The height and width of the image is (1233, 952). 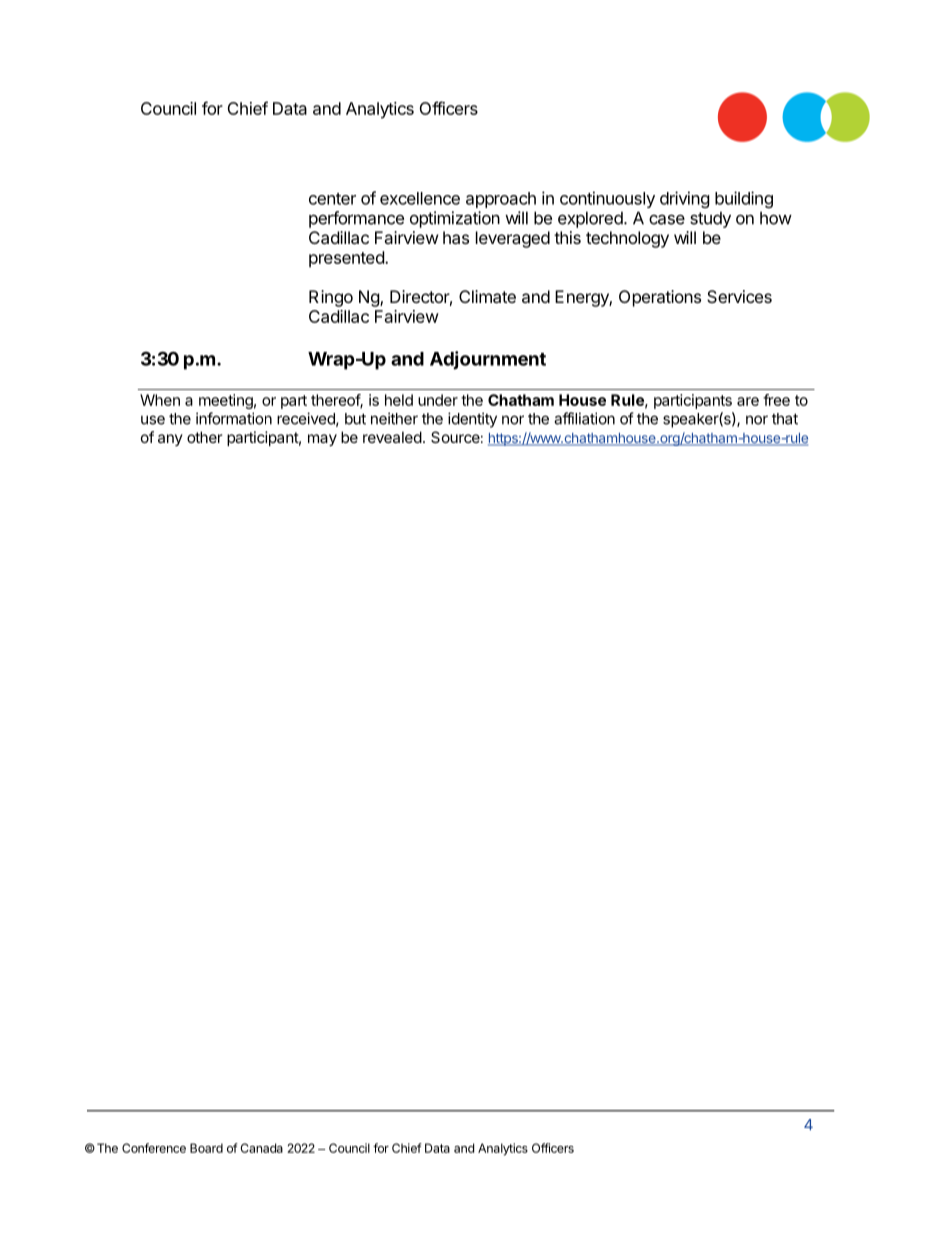 I want to click on center, so click(x=332, y=199).
